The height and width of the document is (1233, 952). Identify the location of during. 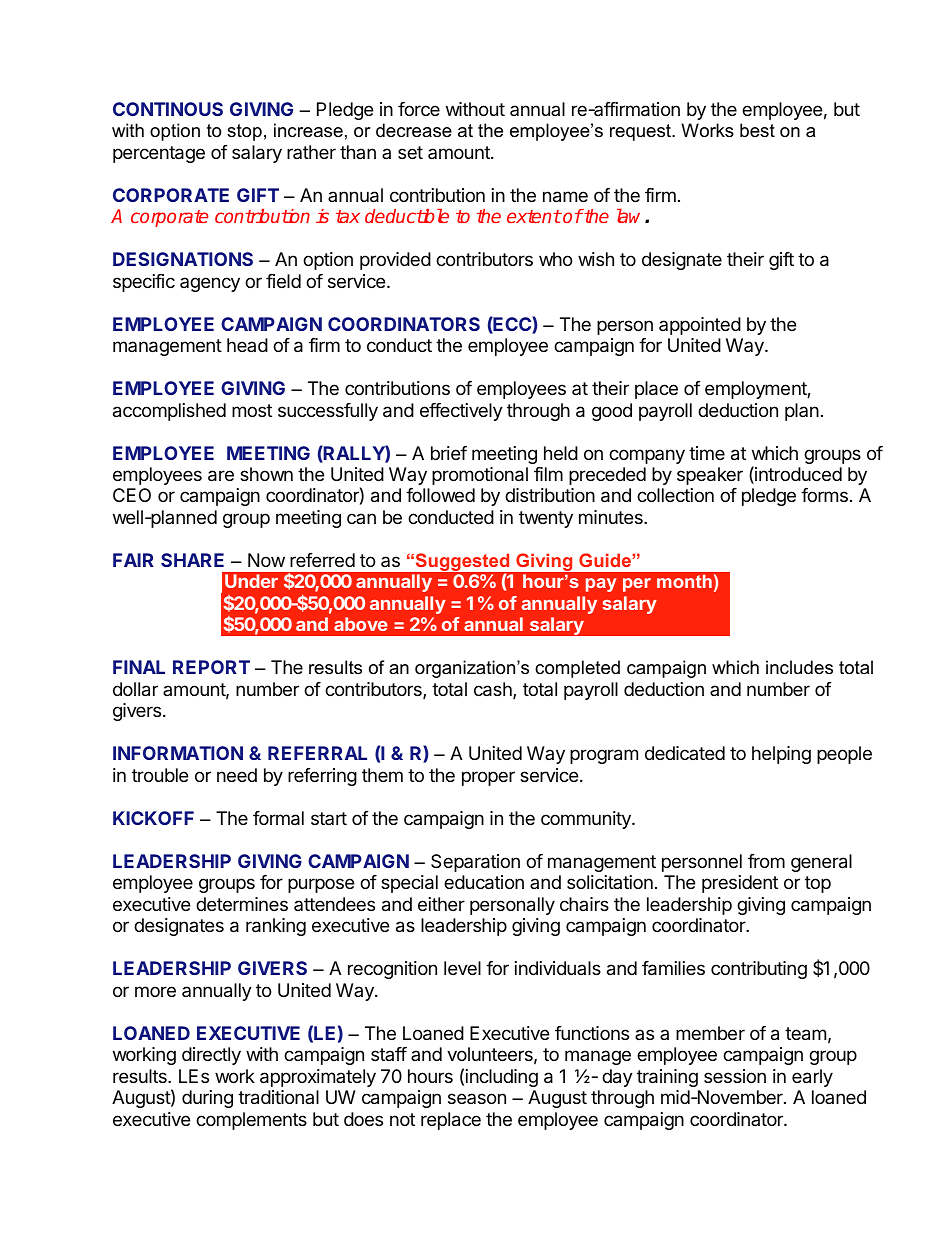
(207, 1099).
